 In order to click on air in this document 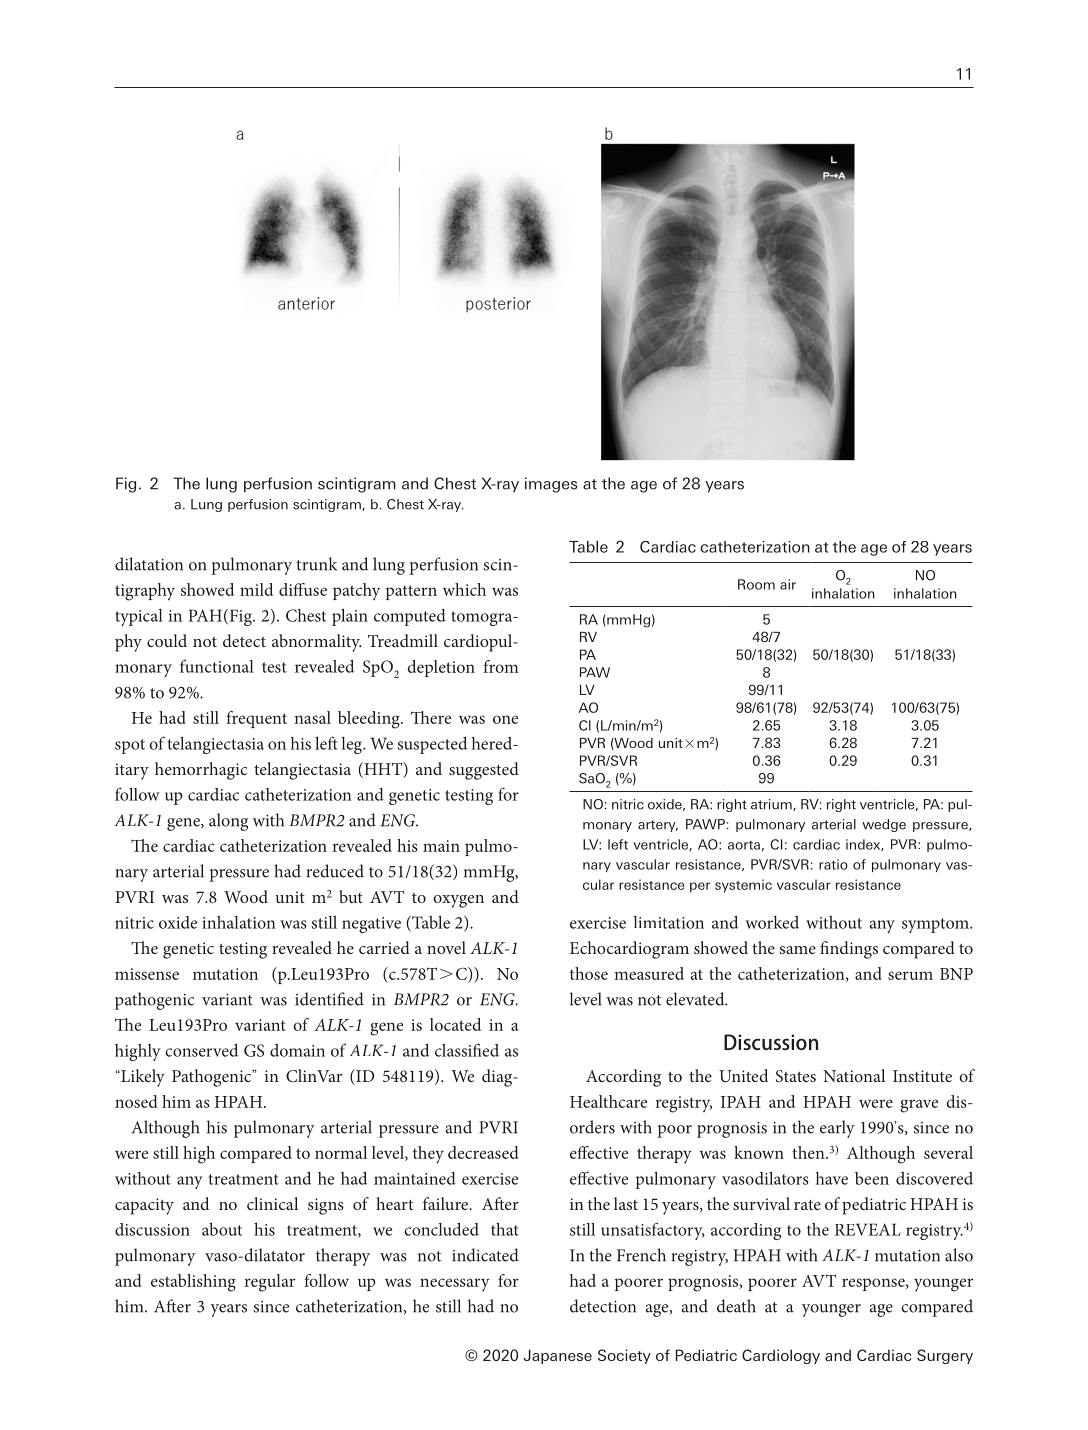, I will do `click(788, 584)`.
